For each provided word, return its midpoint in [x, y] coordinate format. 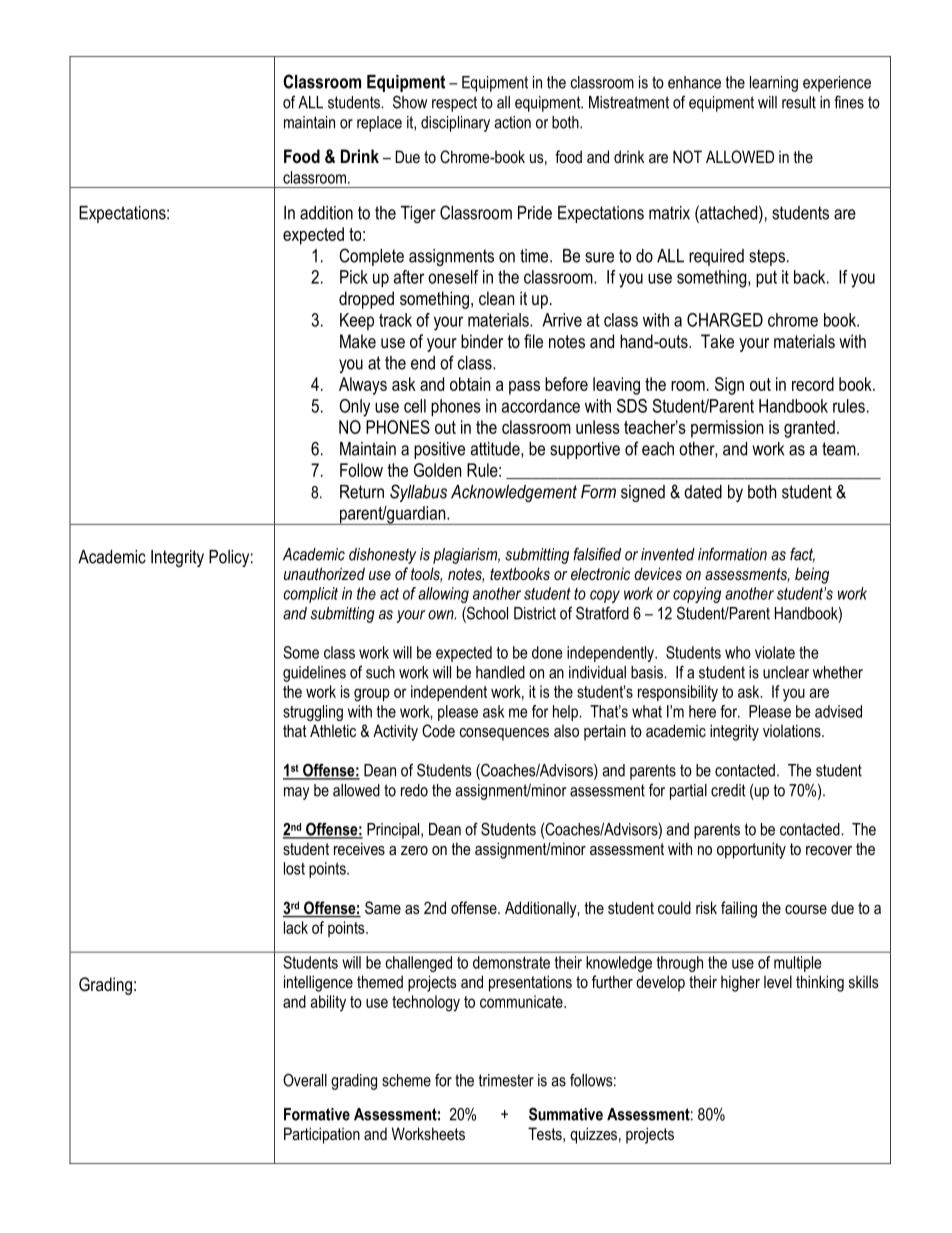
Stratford [602, 613]
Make [358, 341]
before [566, 384]
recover [829, 850]
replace [379, 124]
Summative [566, 1114]
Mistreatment [629, 102]
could [674, 907]
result [799, 102]
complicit [311, 595]
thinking [820, 983]
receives [359, 848]
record [813, 384]
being [812, 575]
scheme [406, 1080]
